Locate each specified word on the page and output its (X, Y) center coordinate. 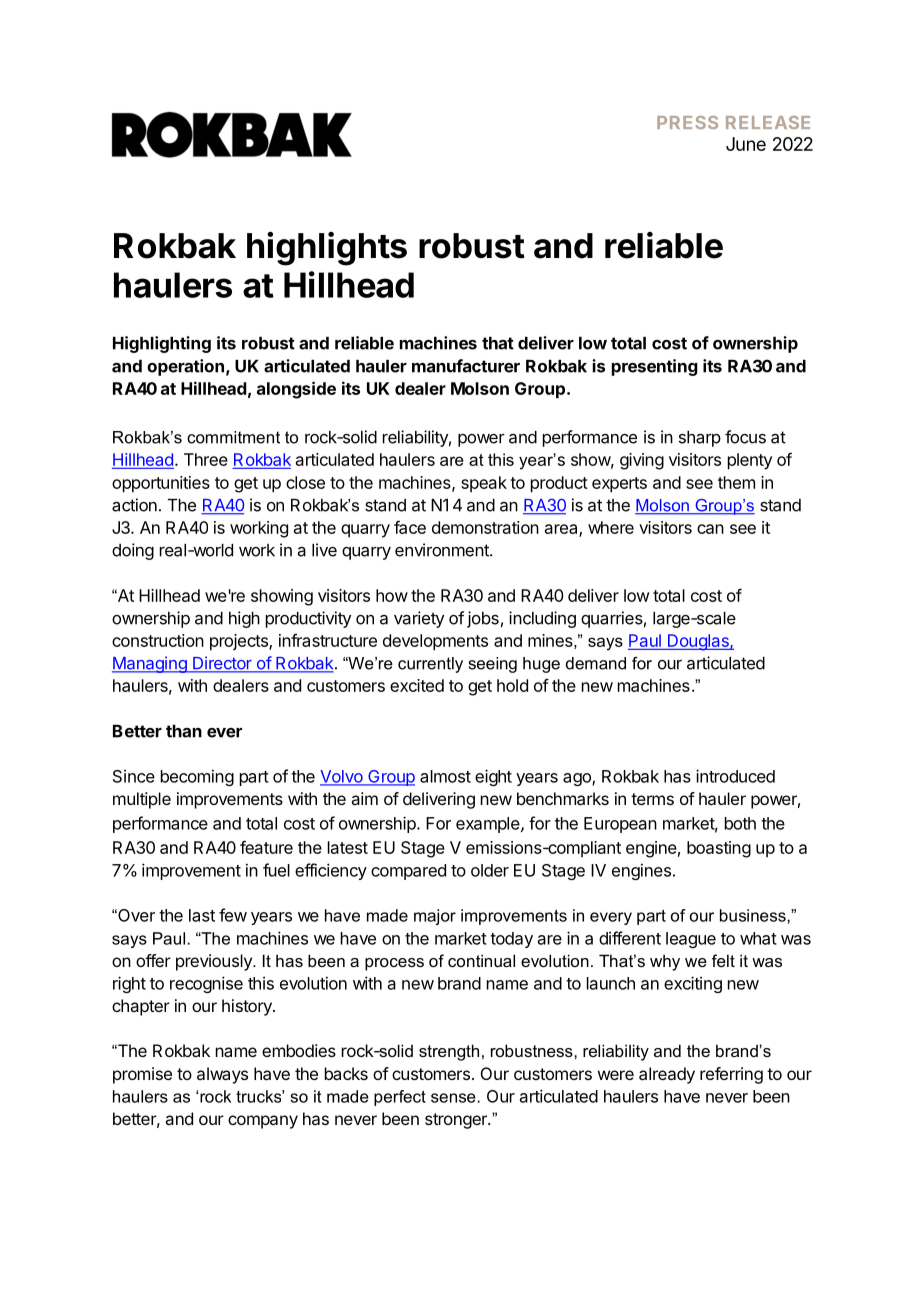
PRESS (687, 122)
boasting (719, 849)
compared (408, 872)
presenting (655, 367)
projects (240, 642)
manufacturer (466, 366)
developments (435, 642)
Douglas (698, 642)
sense (454, 1098)
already (667, 1075)
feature (266, 847)
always (222, 1075)
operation (185, 367)
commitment (233, 437)
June (746, 144)
